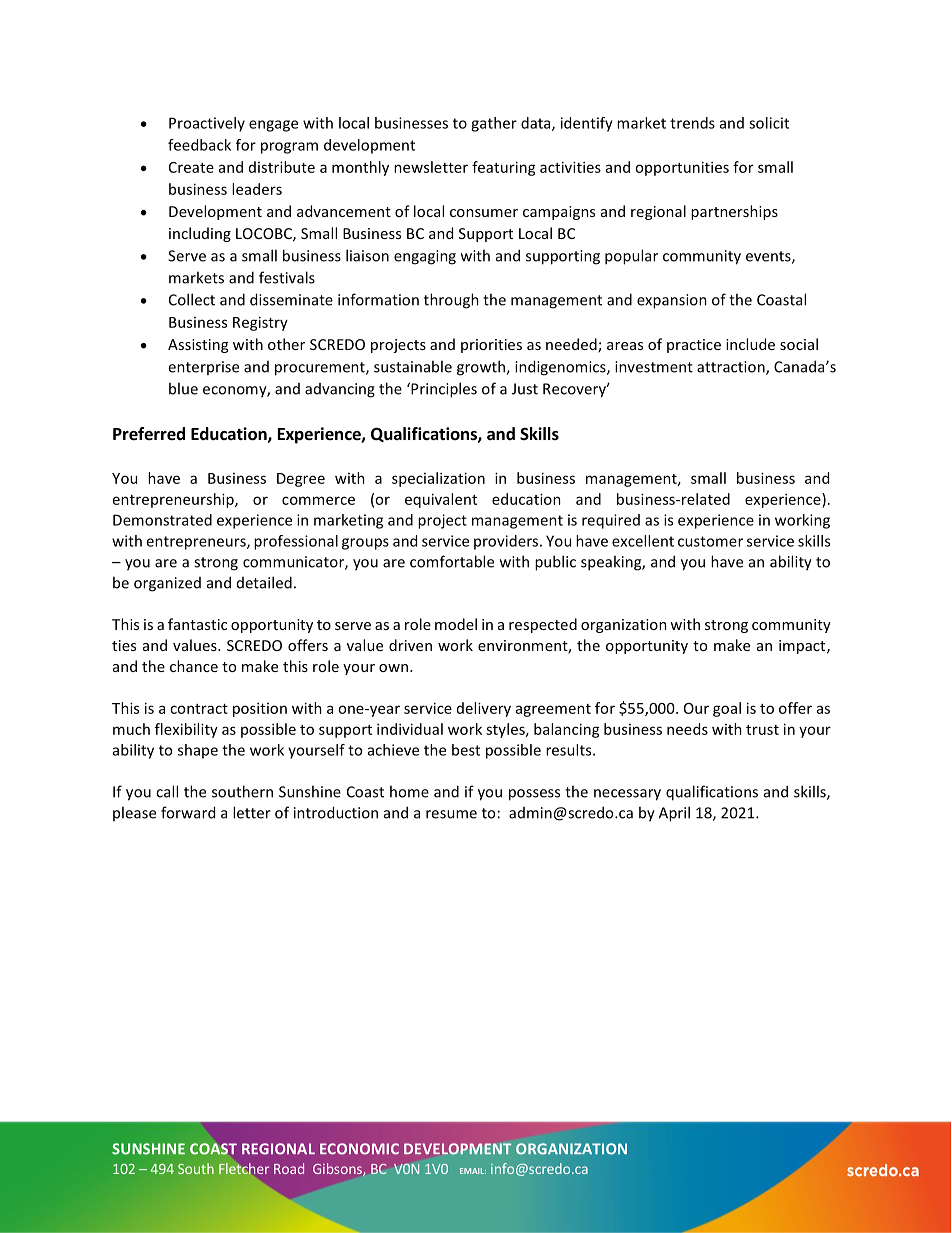 The height and width of the screenshot is (1233, 952). I want to click on trends, so click(692, 123).
